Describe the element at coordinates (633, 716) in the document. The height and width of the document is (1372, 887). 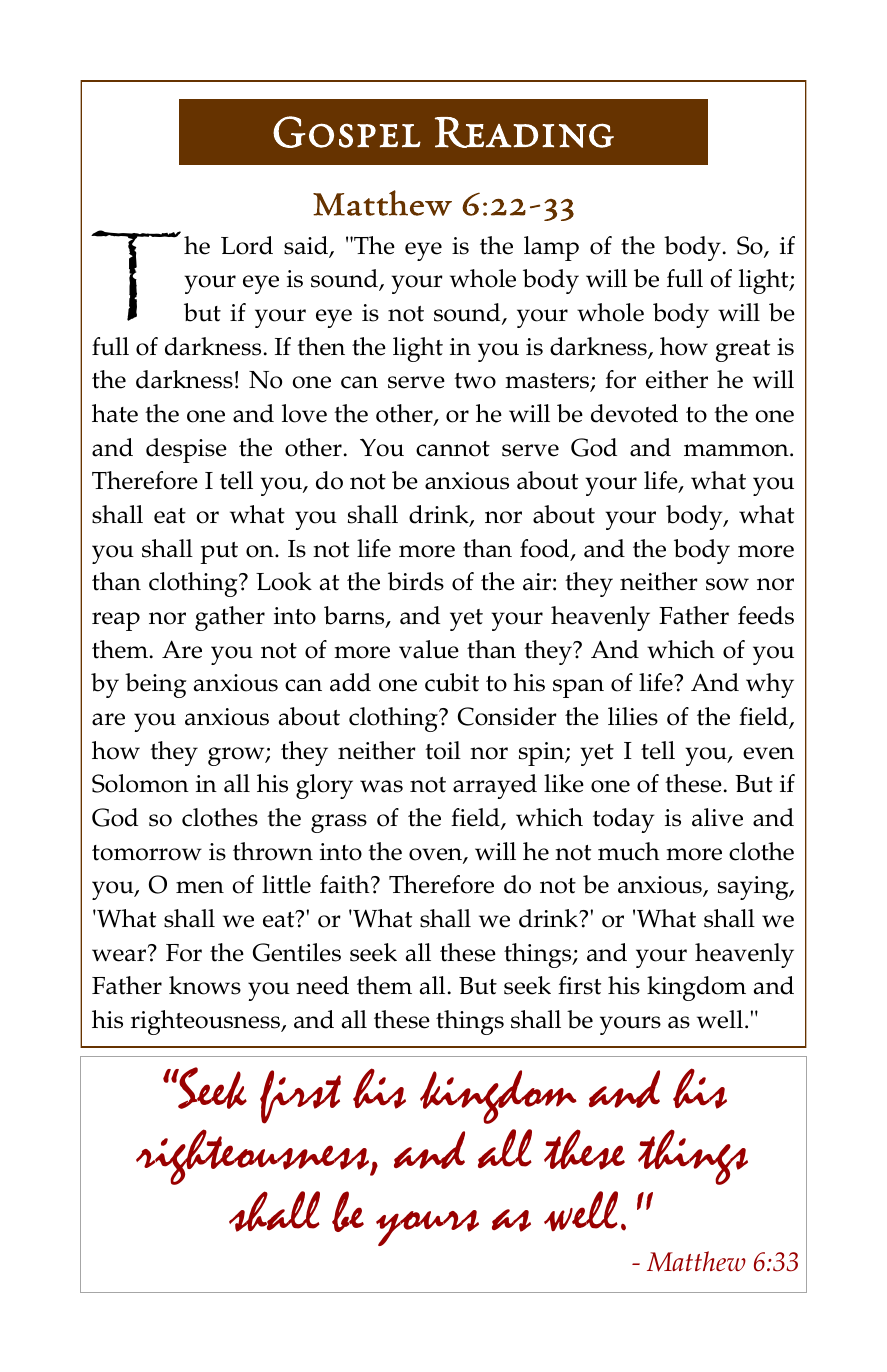
I see `lilies` at that location.
